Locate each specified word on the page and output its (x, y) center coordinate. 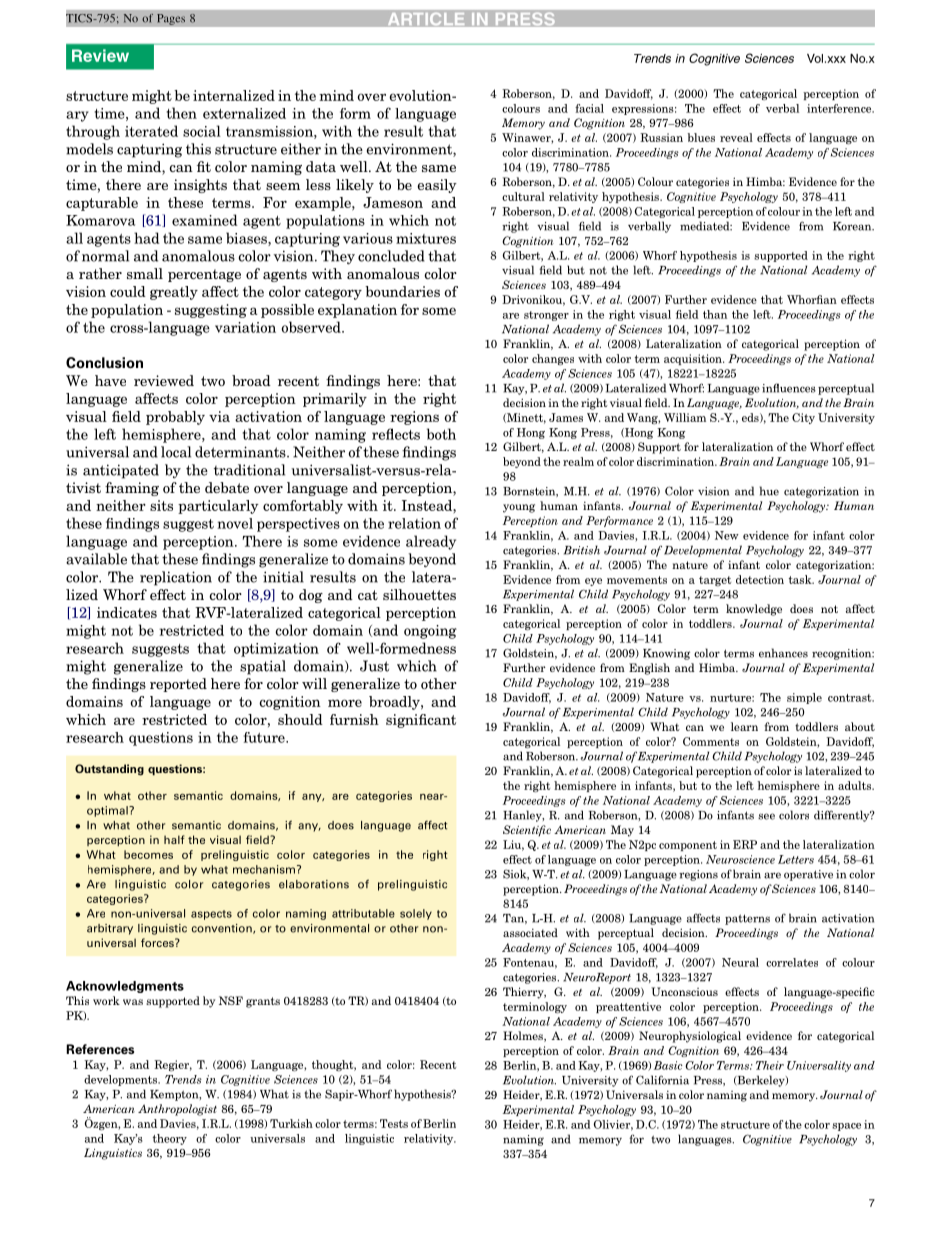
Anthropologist (177, 1110)
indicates (127, 612)
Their (770, 1065)
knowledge (754, 610)
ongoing (430, 632)
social (202, 131)
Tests (394, 1123)
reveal (736, 137)
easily (437, 186)
